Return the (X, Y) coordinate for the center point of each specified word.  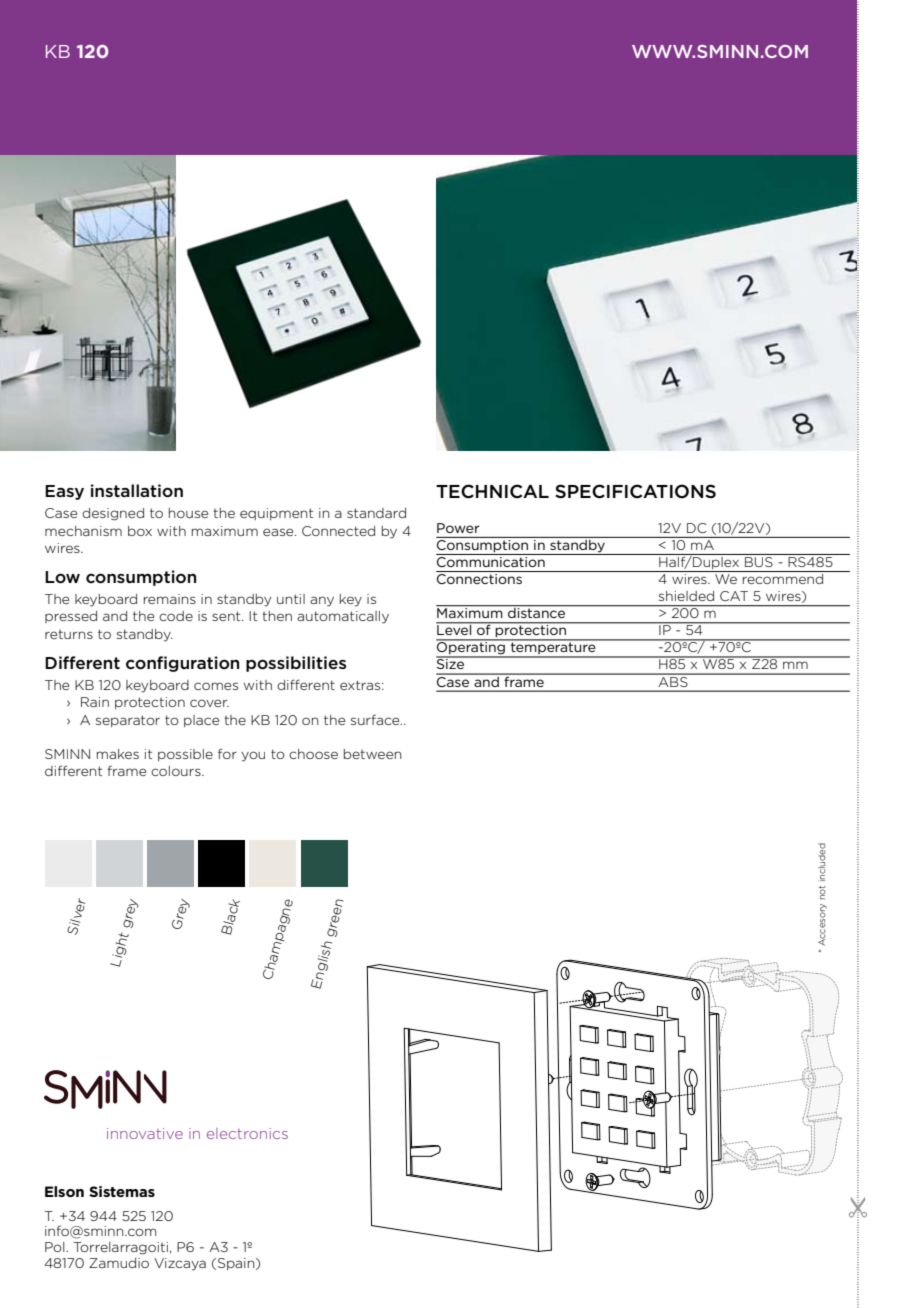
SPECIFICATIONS (635, 491)
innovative (145, 1133)
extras (361, 685)
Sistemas (122, 1191)
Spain (236, 1264)
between (373, 754)
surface (376, 719)
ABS (673, 680)
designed (113, 514)
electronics (247, 1133)
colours (177, 771)
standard (376, 513)
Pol (56, 1247)
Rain (95, 702)
